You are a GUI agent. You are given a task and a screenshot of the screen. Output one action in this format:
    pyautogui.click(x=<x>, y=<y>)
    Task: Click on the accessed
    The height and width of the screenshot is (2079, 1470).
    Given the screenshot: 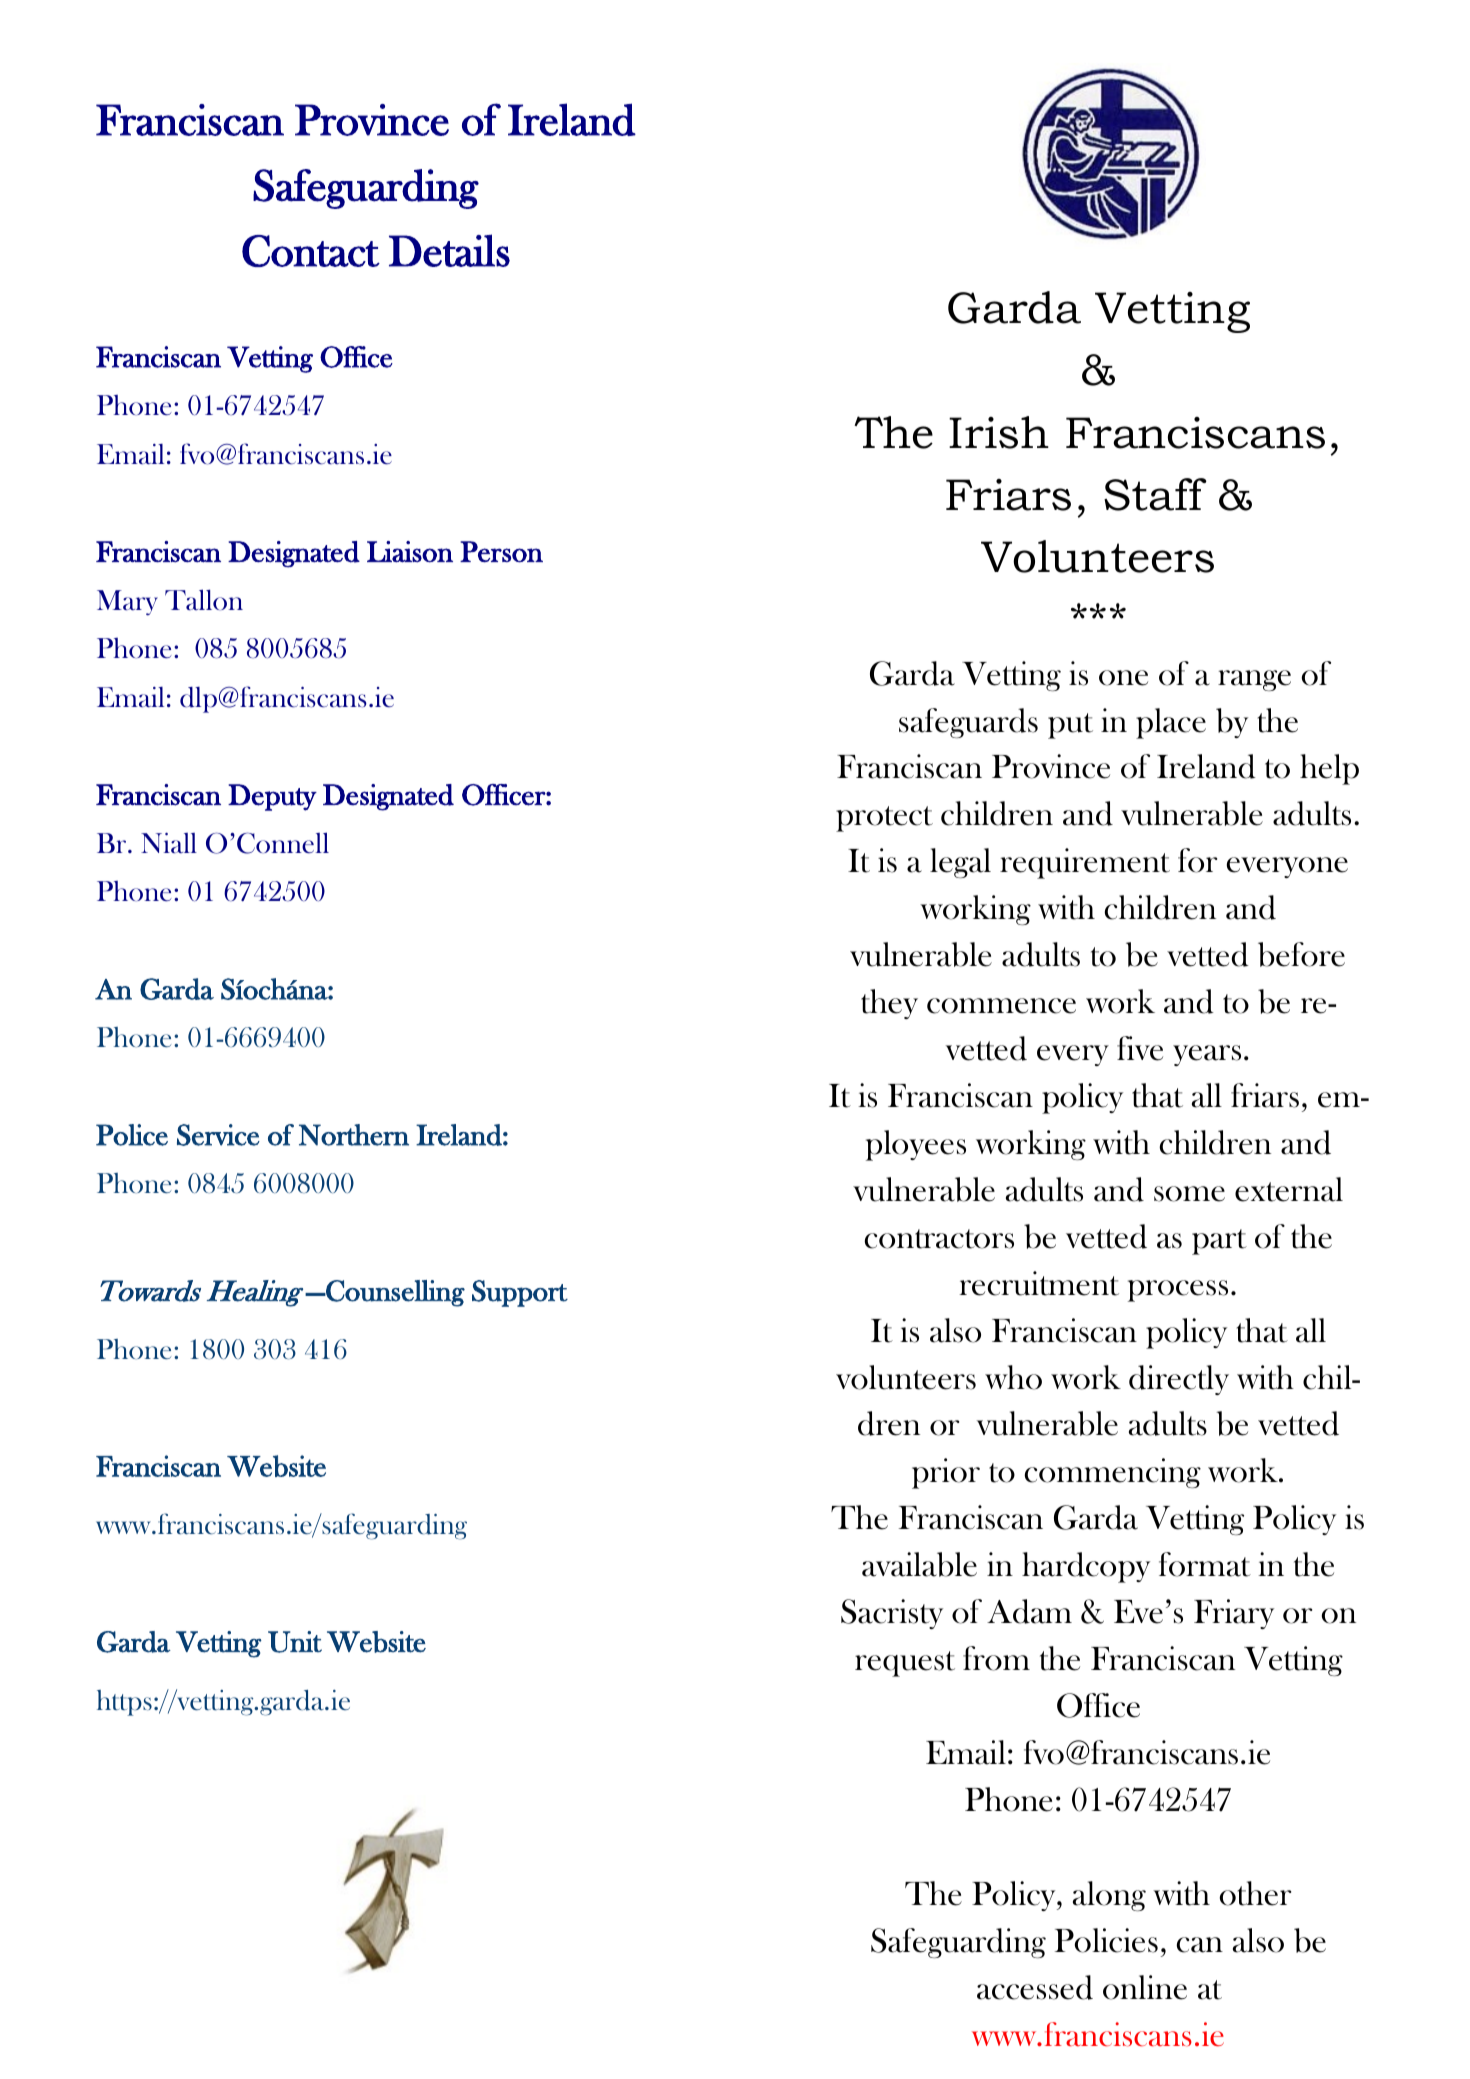 What is the action you would take?
    pyautogui.click(x=1035, y=1987)
